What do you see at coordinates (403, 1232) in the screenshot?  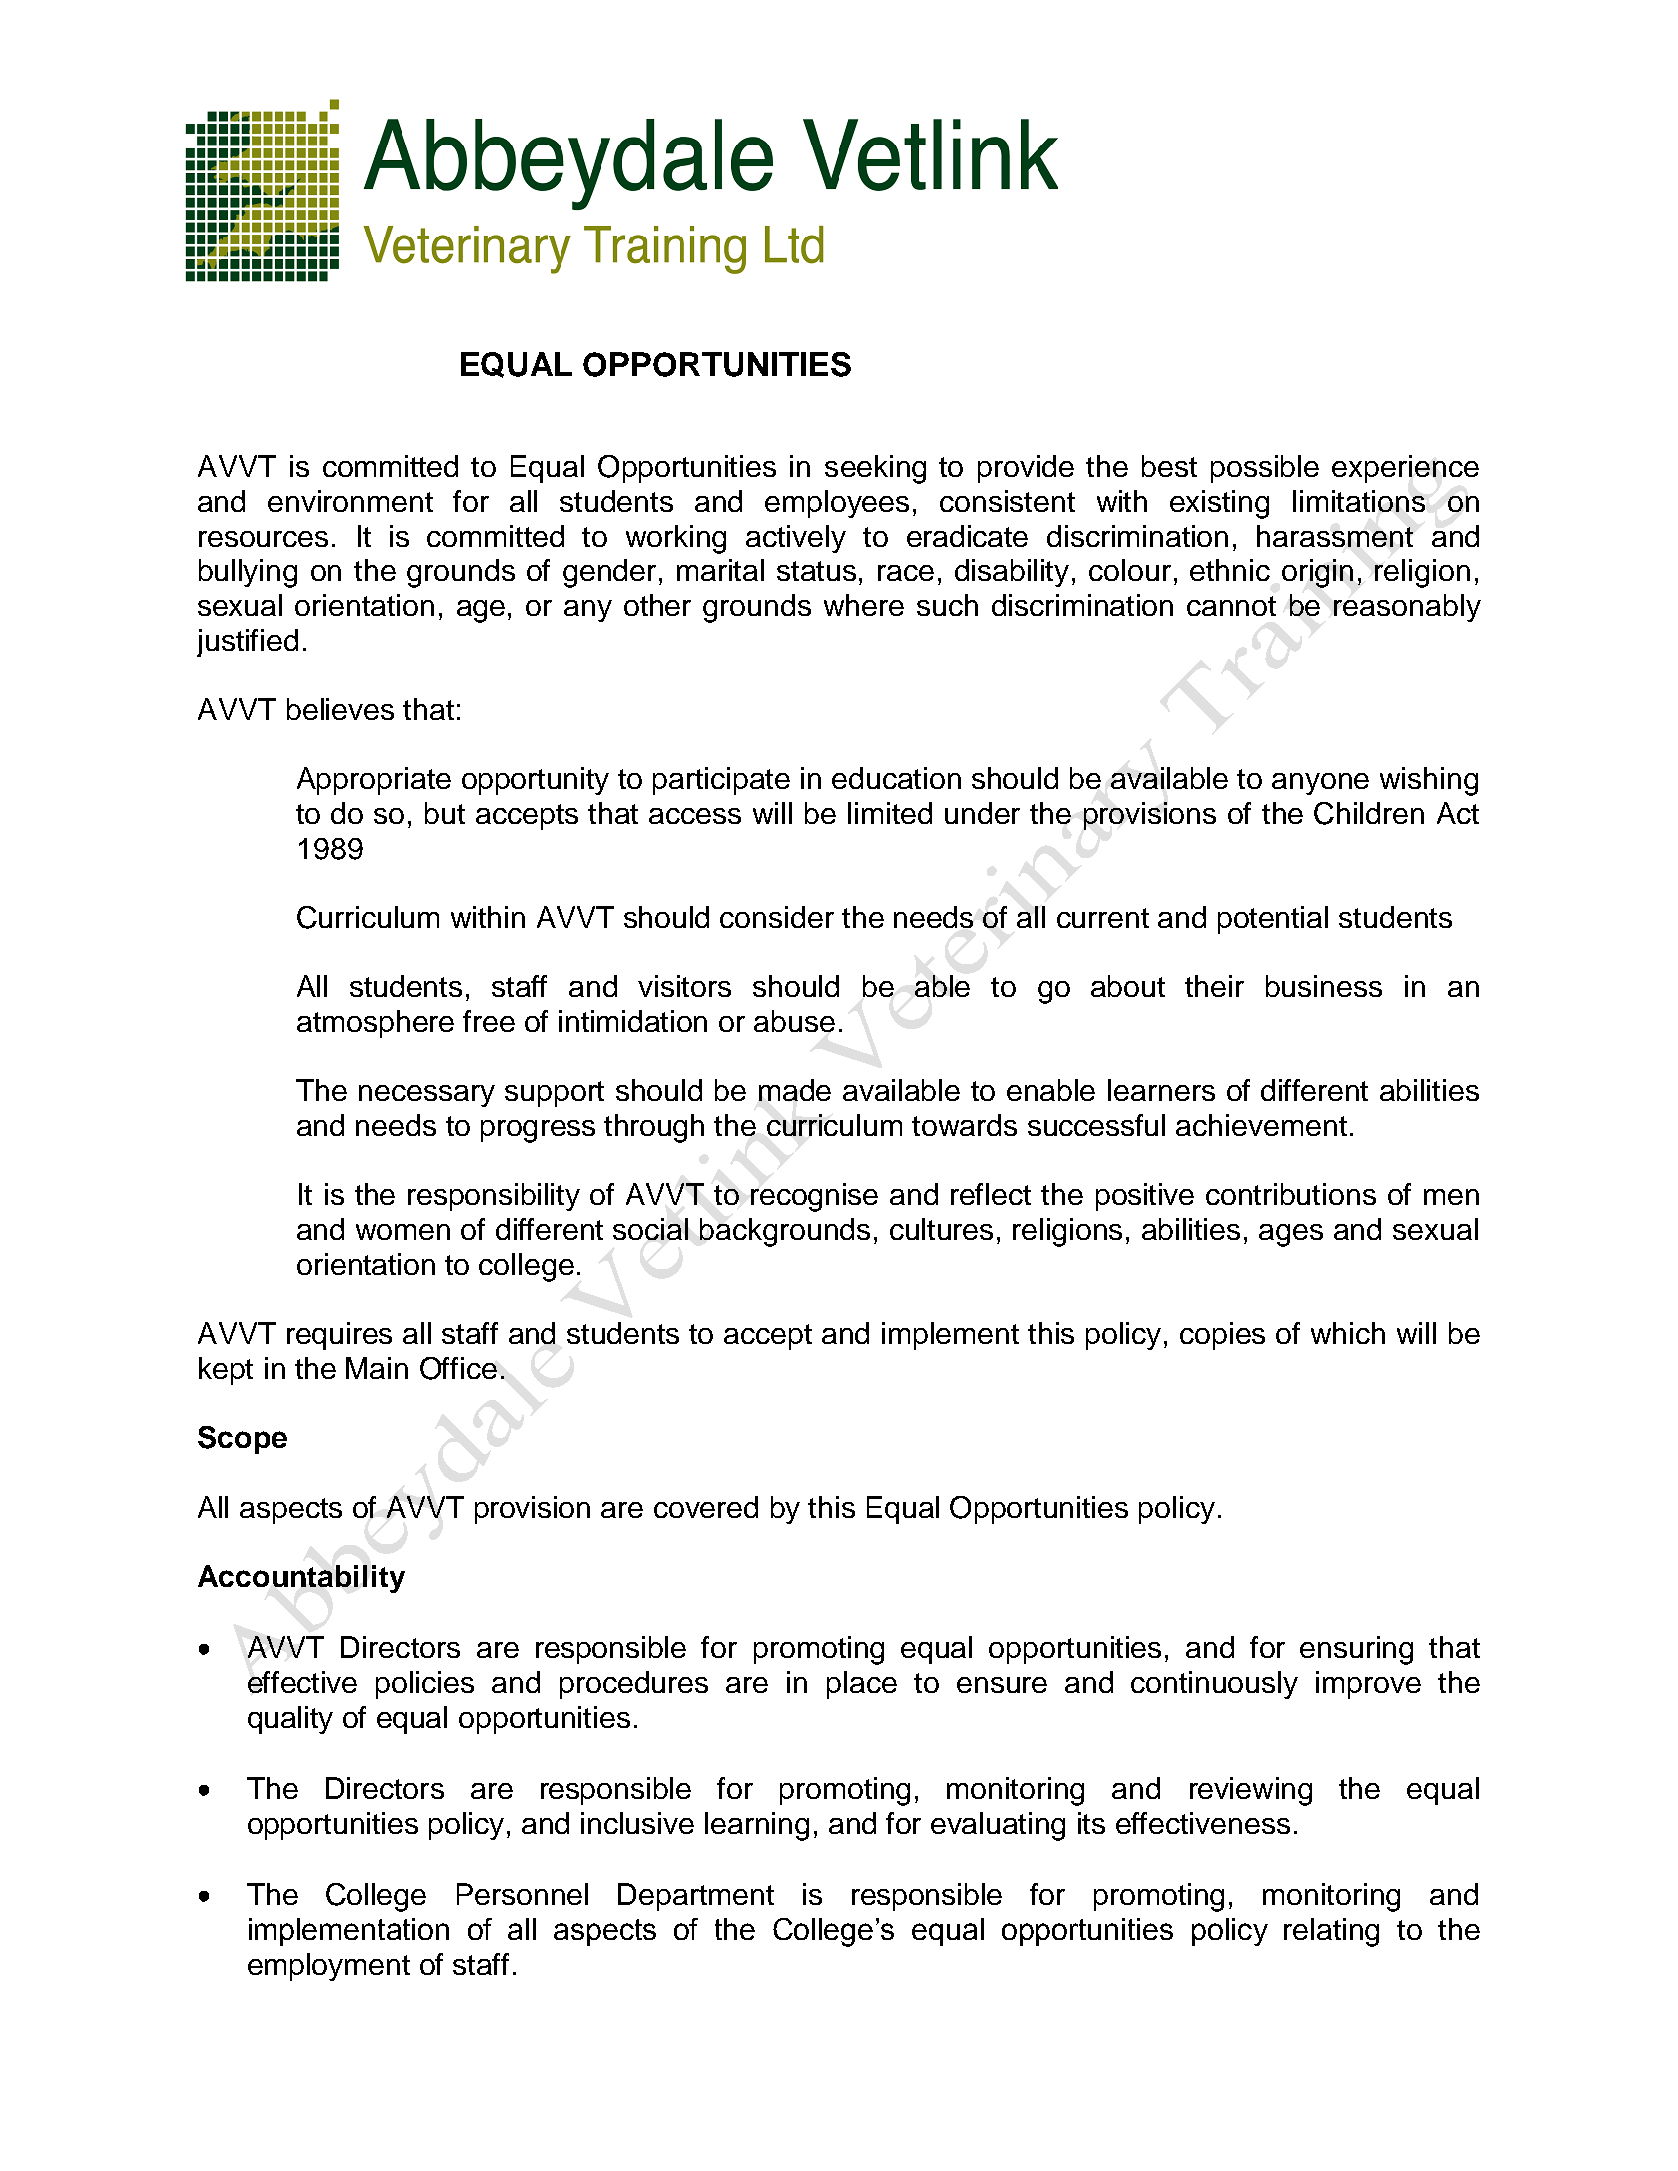 I see `women` at bounding box center [403, 1232].
